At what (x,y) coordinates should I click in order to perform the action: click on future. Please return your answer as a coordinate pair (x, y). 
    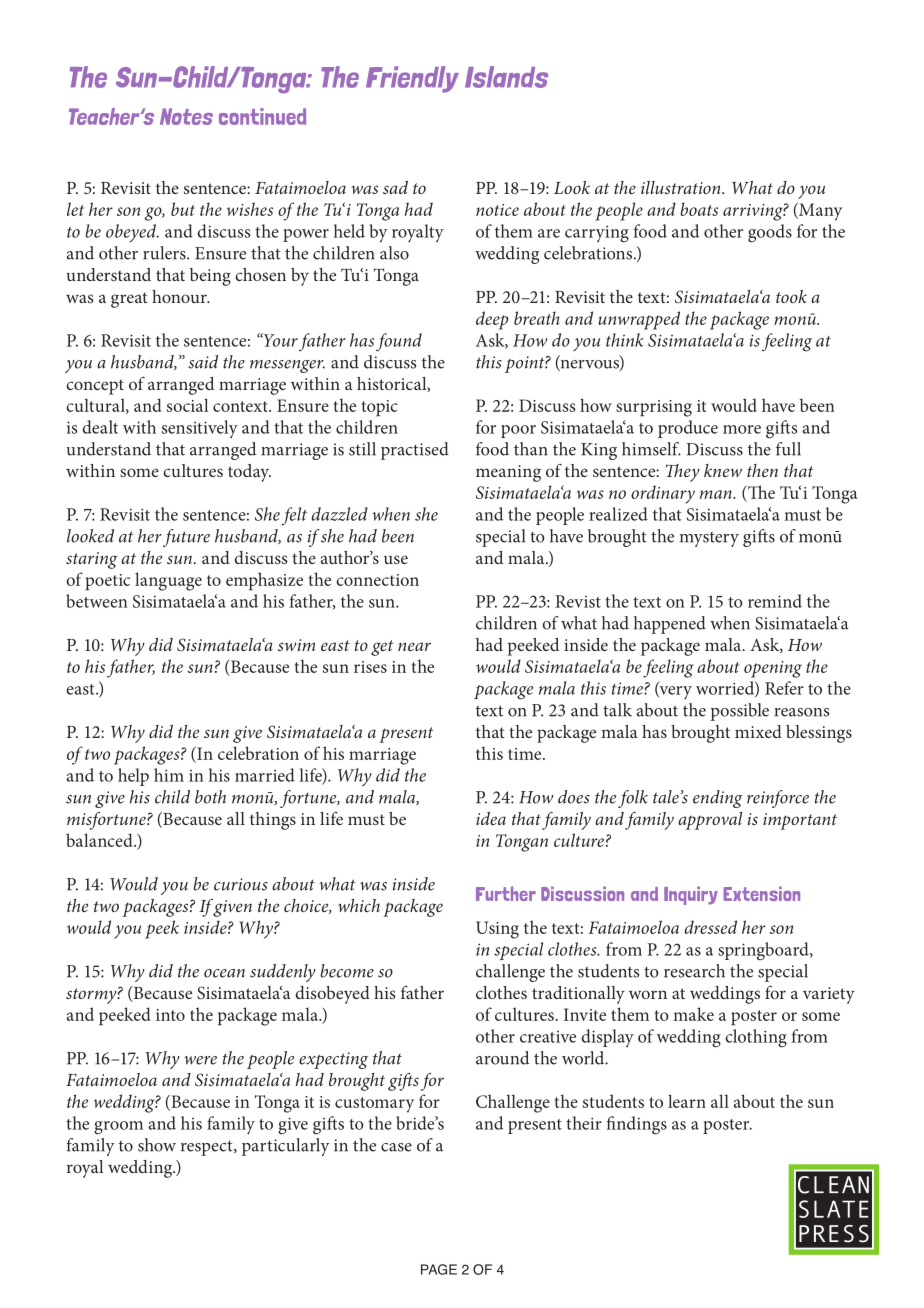
    Looking at the image, I should click on (186, 538).
